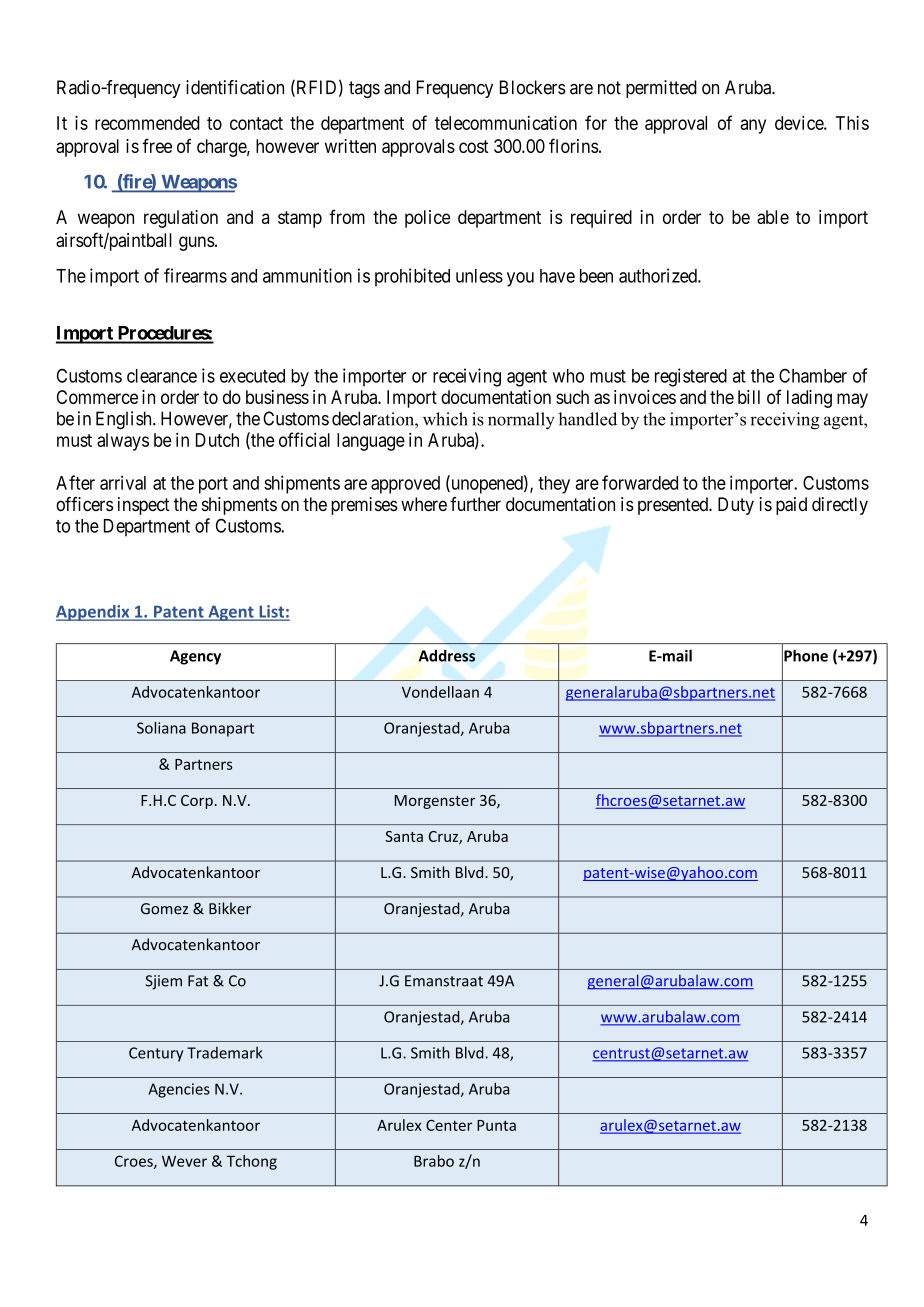 This image has height=1307, width=924. I want to click on Duty, so click(736, 506).
